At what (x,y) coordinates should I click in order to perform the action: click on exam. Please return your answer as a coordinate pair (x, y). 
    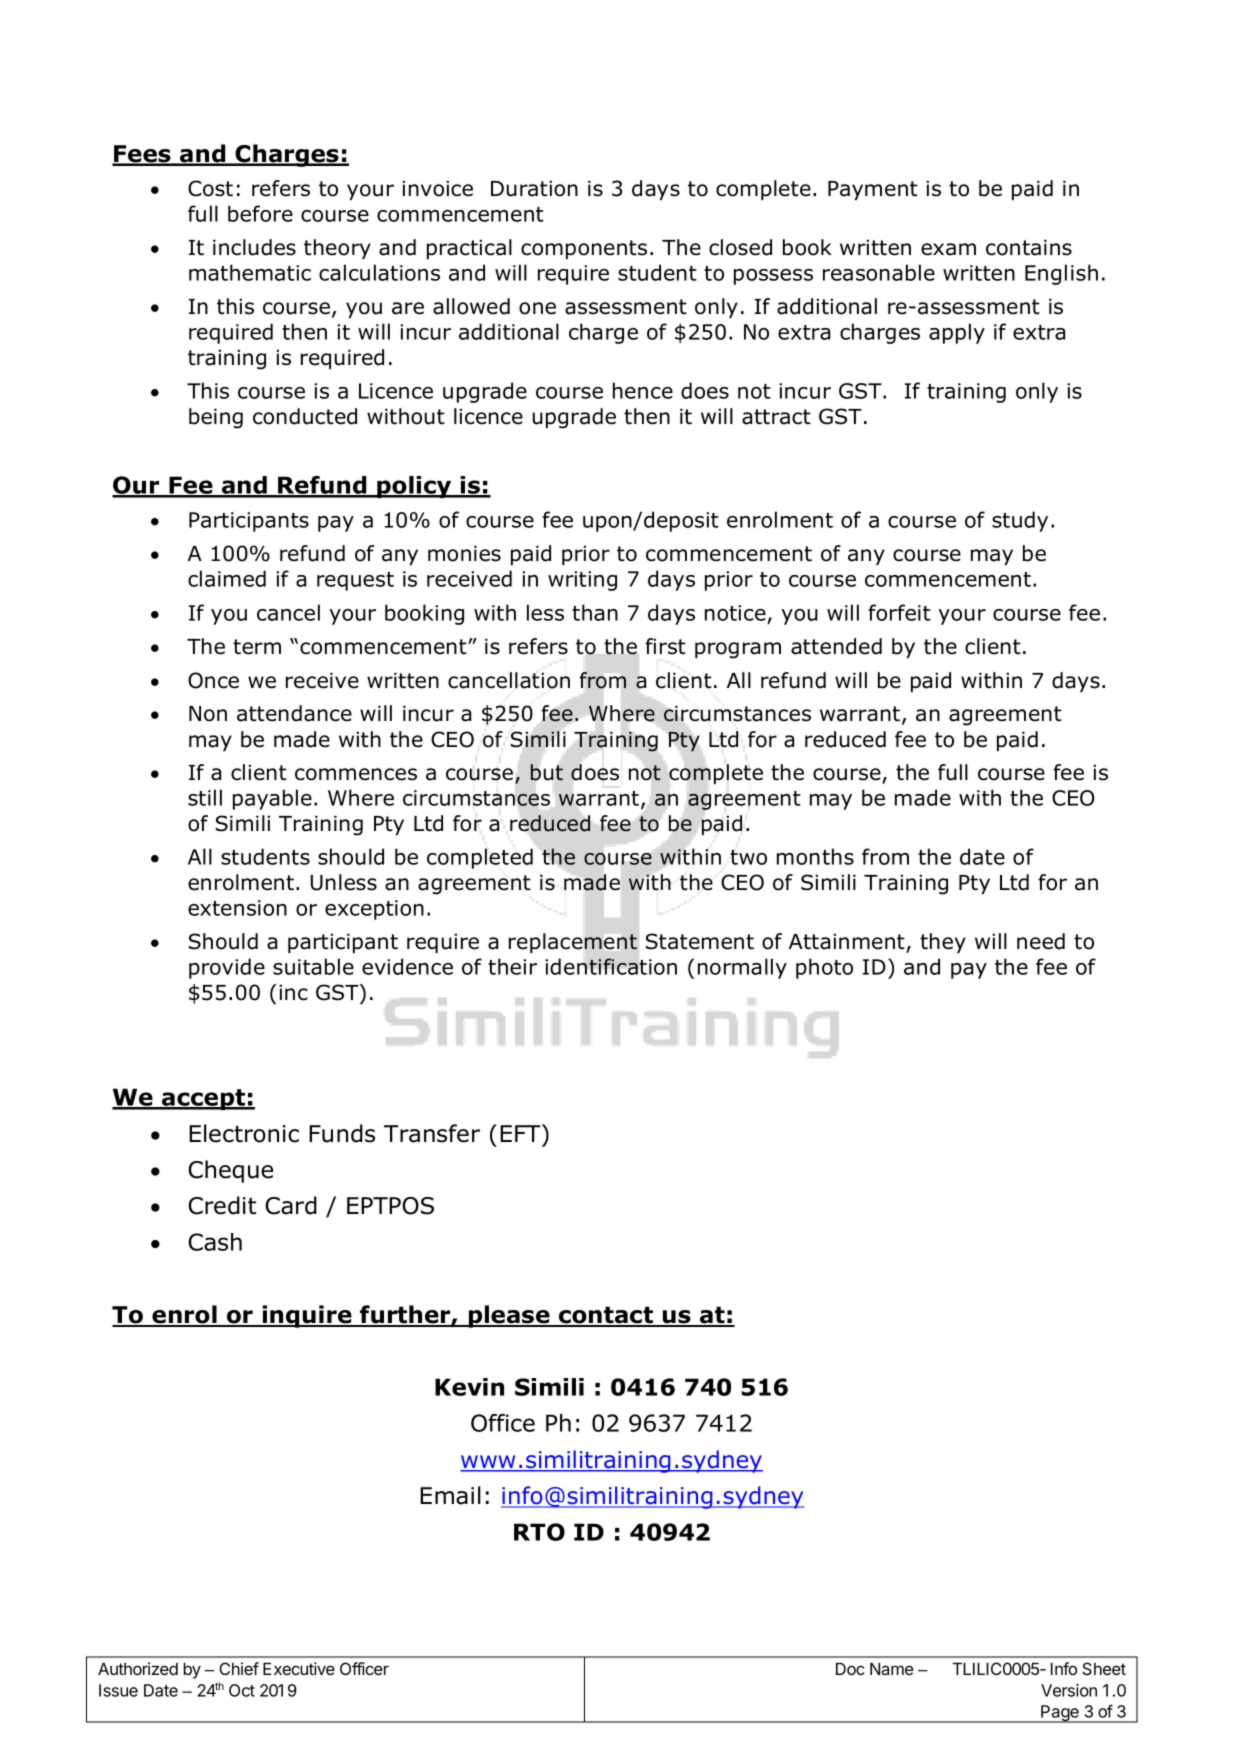
    Looking at the image, I should click on (948, 249).
